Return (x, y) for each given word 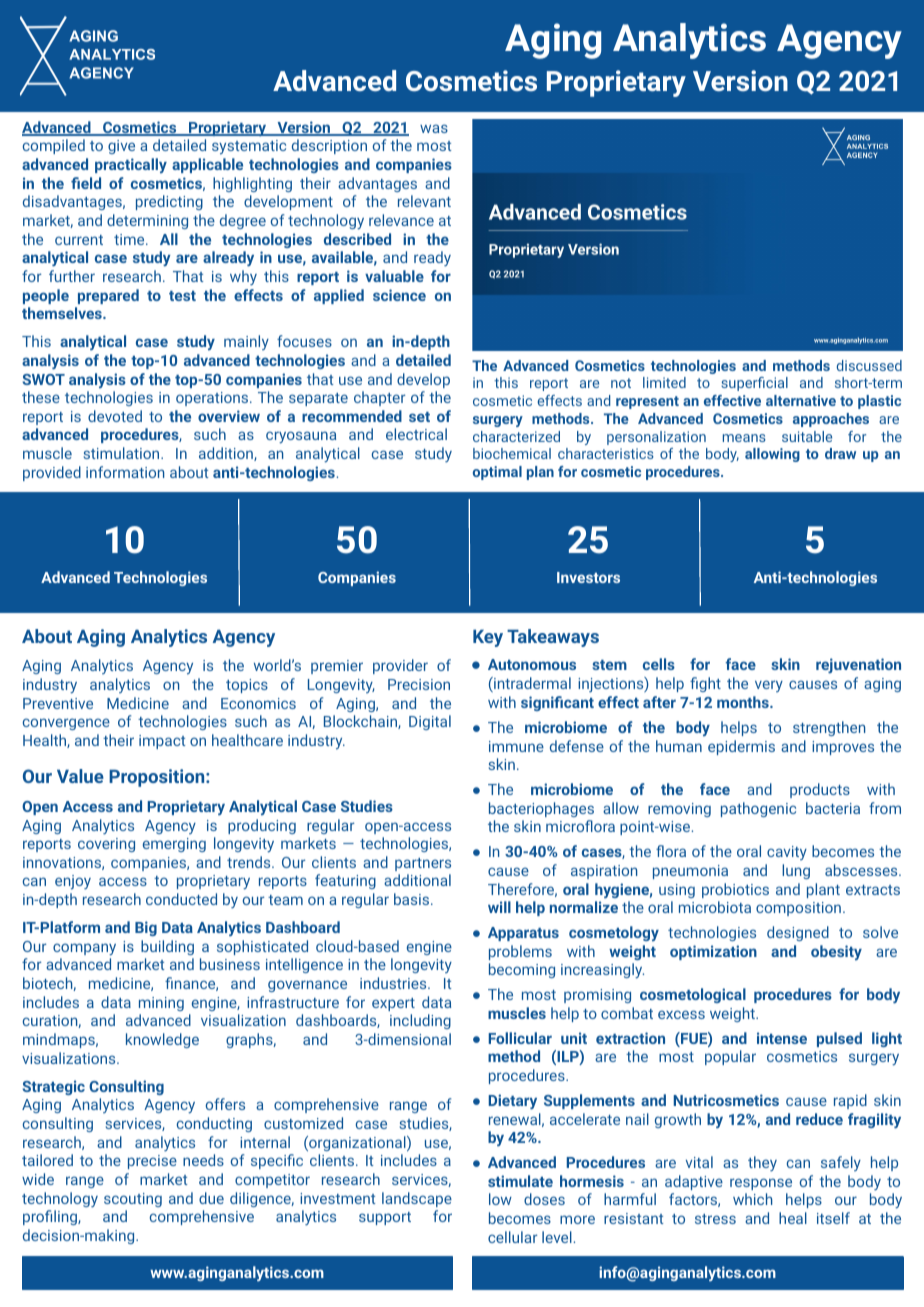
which (752, 1199)
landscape (417, 1199)
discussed (869, 365)
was (434, 128)
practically (131, 165)
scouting (133, 1200)
